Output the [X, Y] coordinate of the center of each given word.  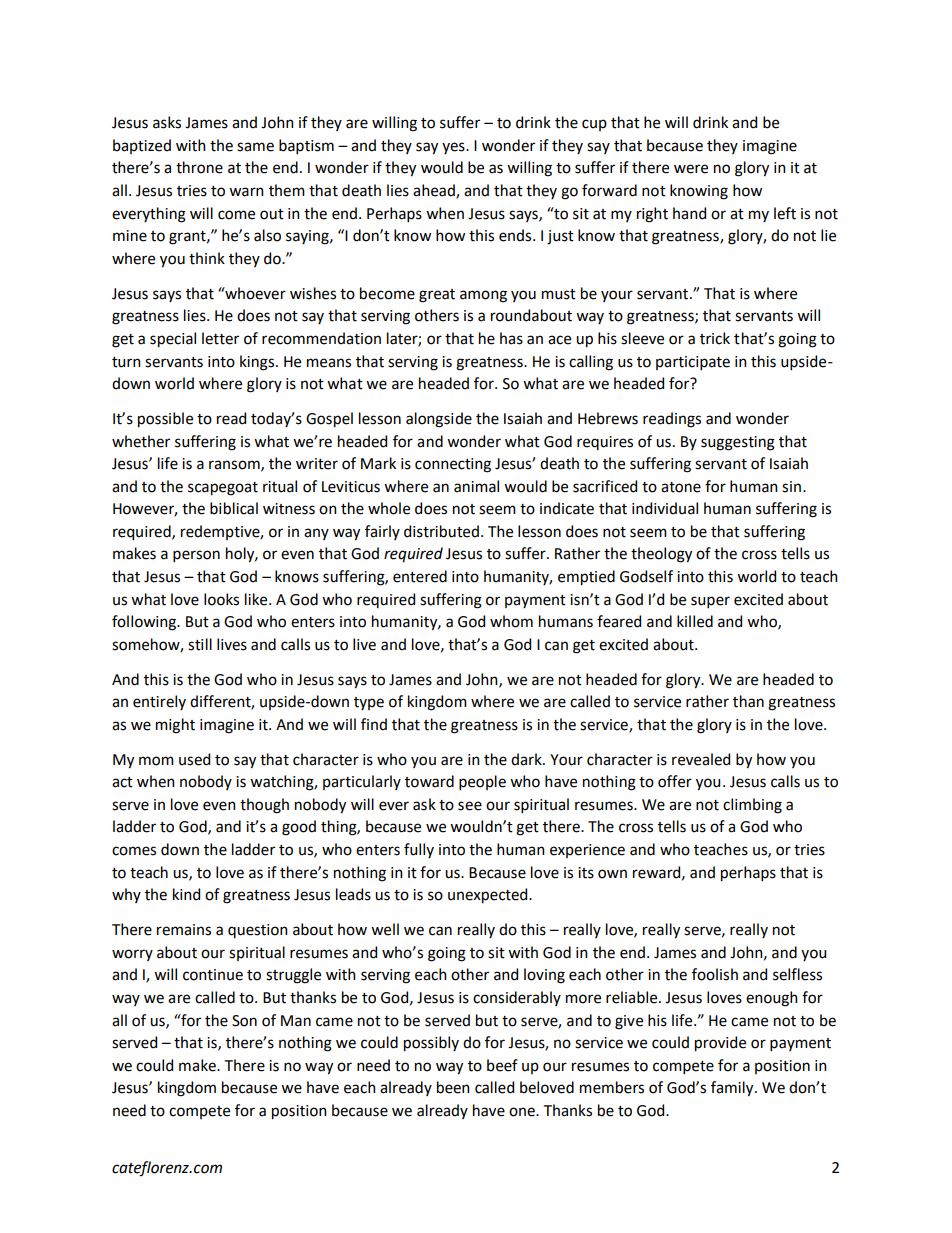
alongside [439, 420]
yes [454, 148]
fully [419, 850]
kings [258, 363]
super [710, 602]
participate [693, 363]
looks [221, 599]
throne [199, 167]
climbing [752, 806]
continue [213, 975]
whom [511, 621]
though [264, 806]
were [691, 169]
